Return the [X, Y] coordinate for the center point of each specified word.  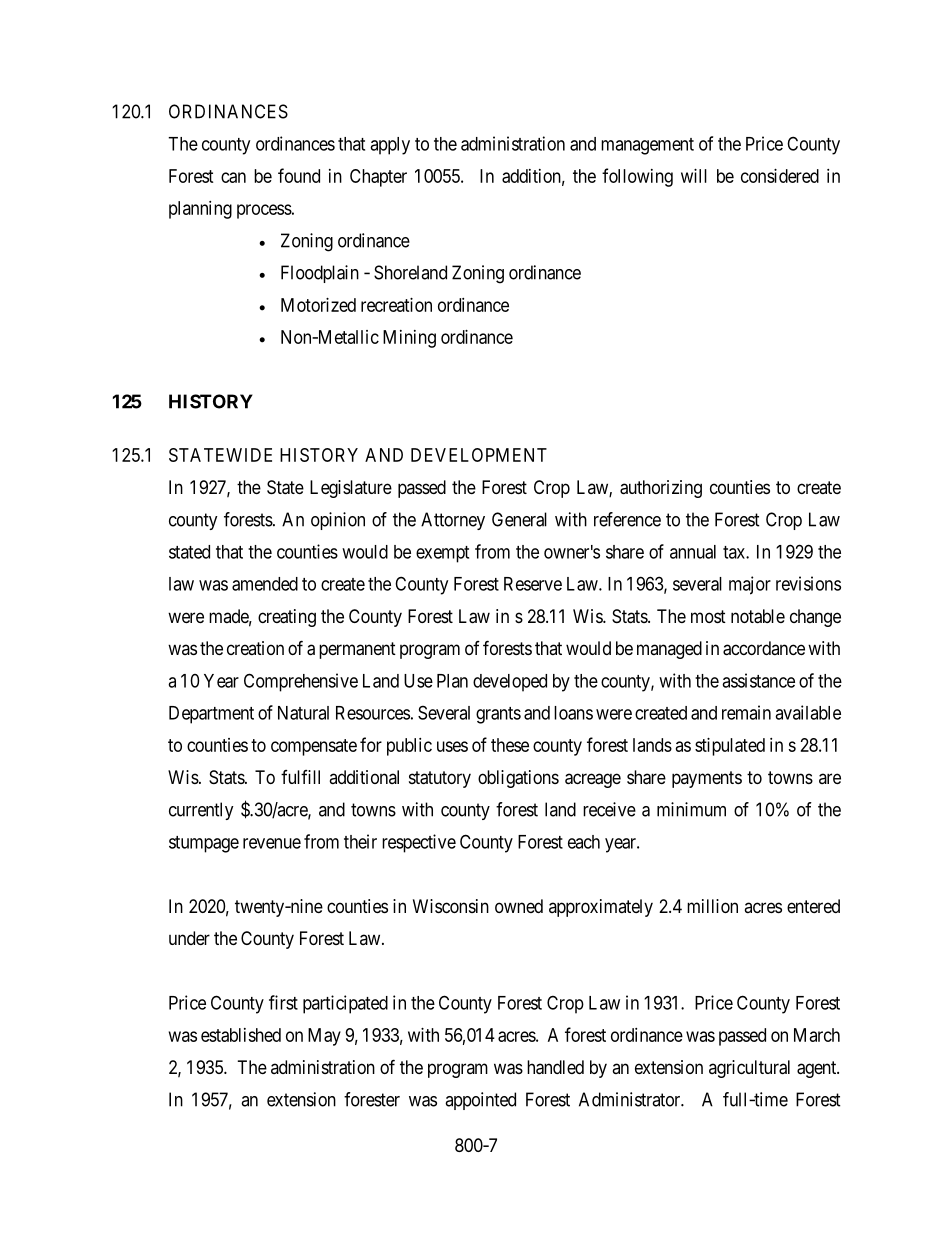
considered [780, 176]
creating [287, 618]
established [241, 1035]
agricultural [749, 1069]
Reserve [533, 584]
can [233, 177]
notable [758, 616]
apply [390, 146]
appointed [480, 1101]
